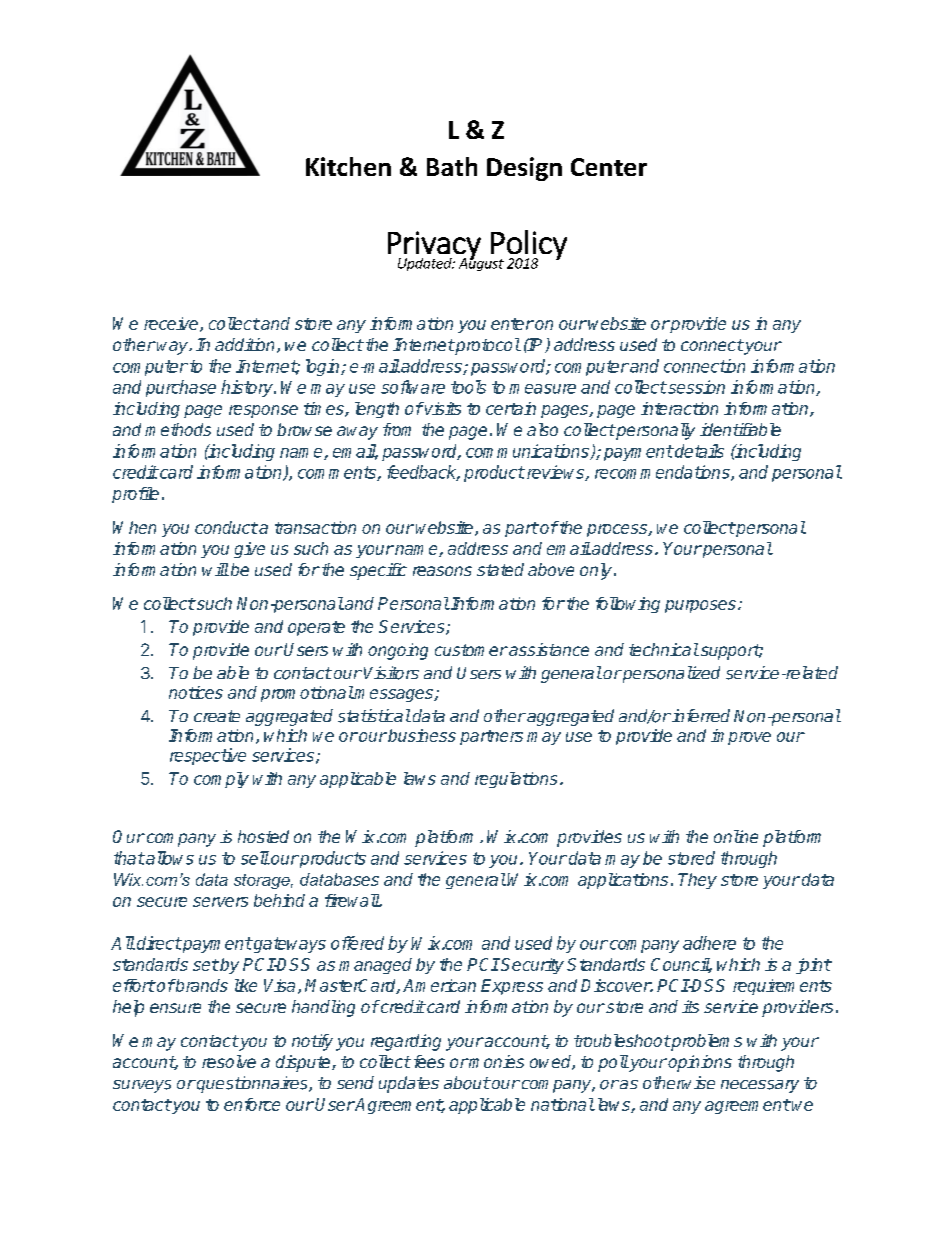 This screenshot has height=1233, width=952. I want to click on about, so click(467, 1083).
